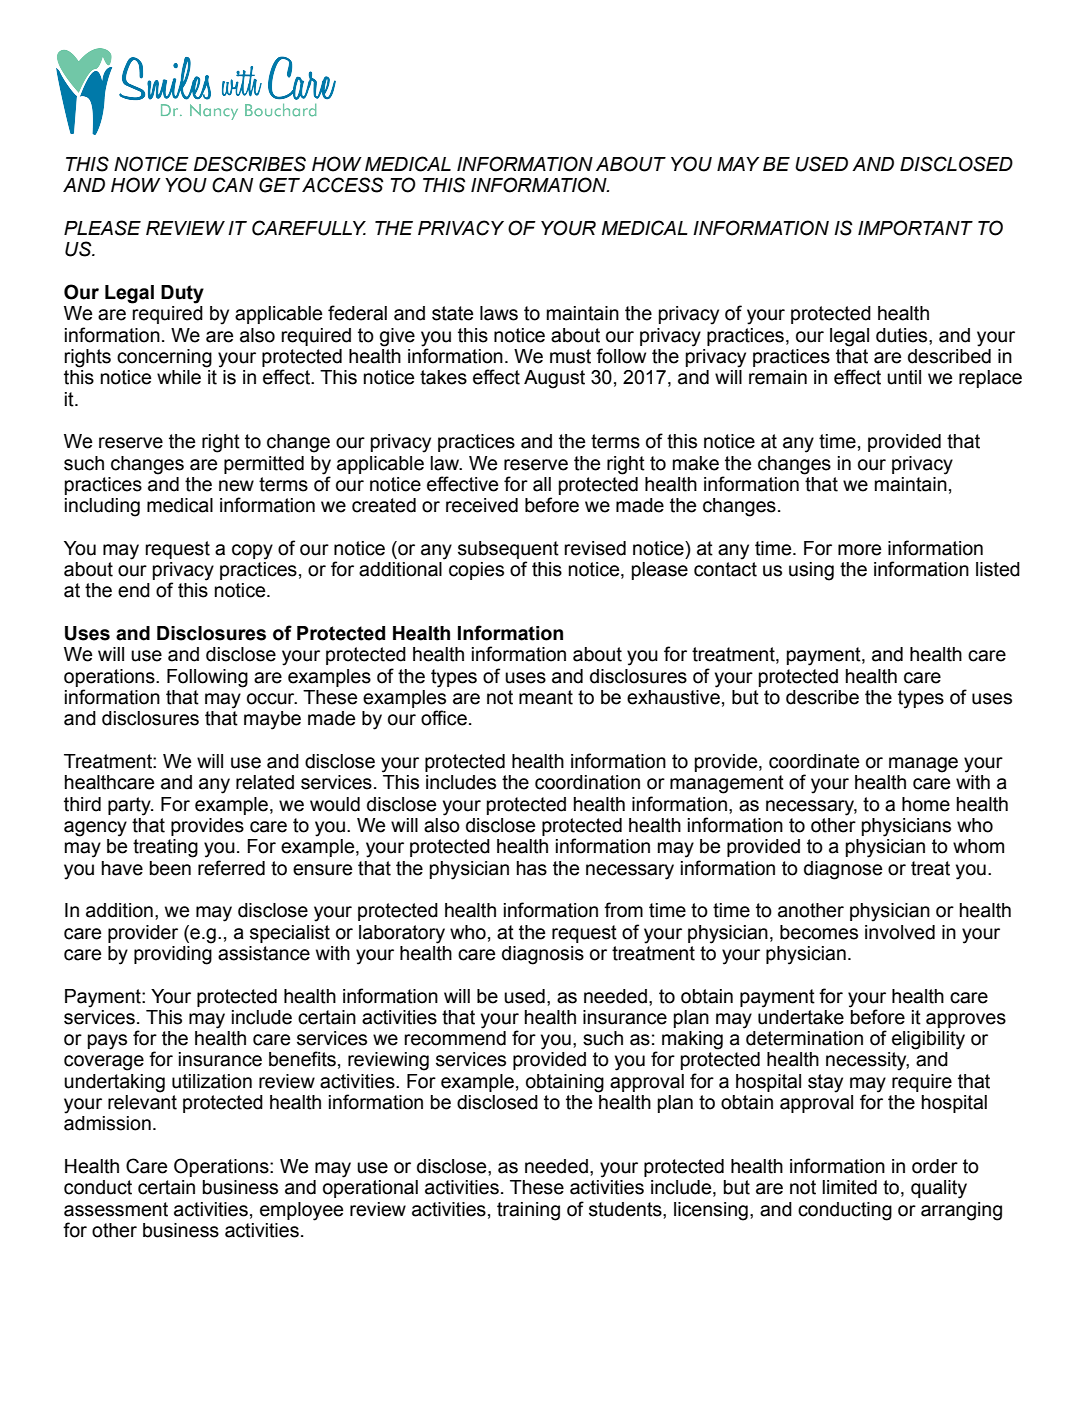 This document has height=1407, width=1087. I want to click on training, so click(528, 1211).
